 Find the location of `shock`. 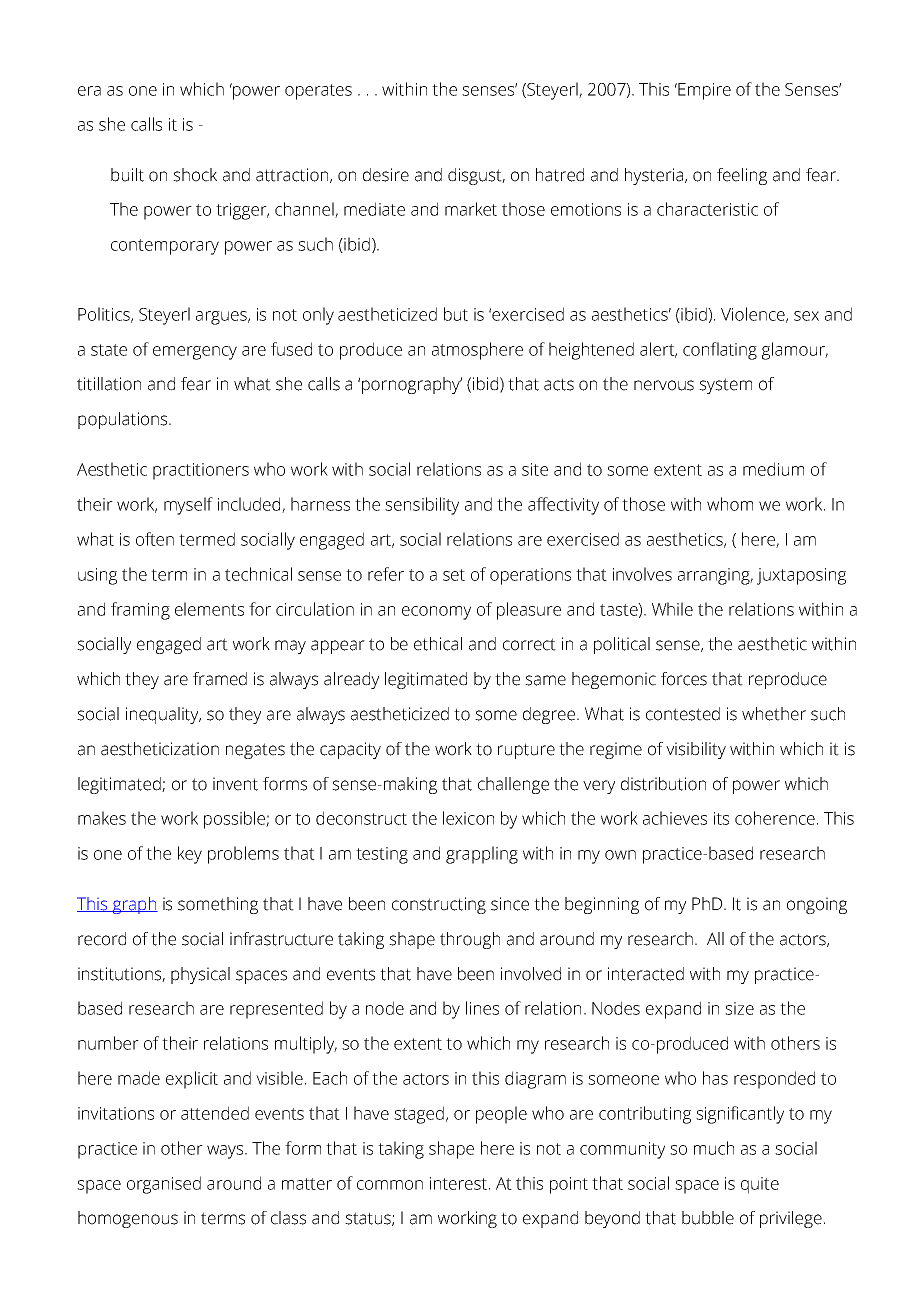

shock is located at coordinates (195, 175).
